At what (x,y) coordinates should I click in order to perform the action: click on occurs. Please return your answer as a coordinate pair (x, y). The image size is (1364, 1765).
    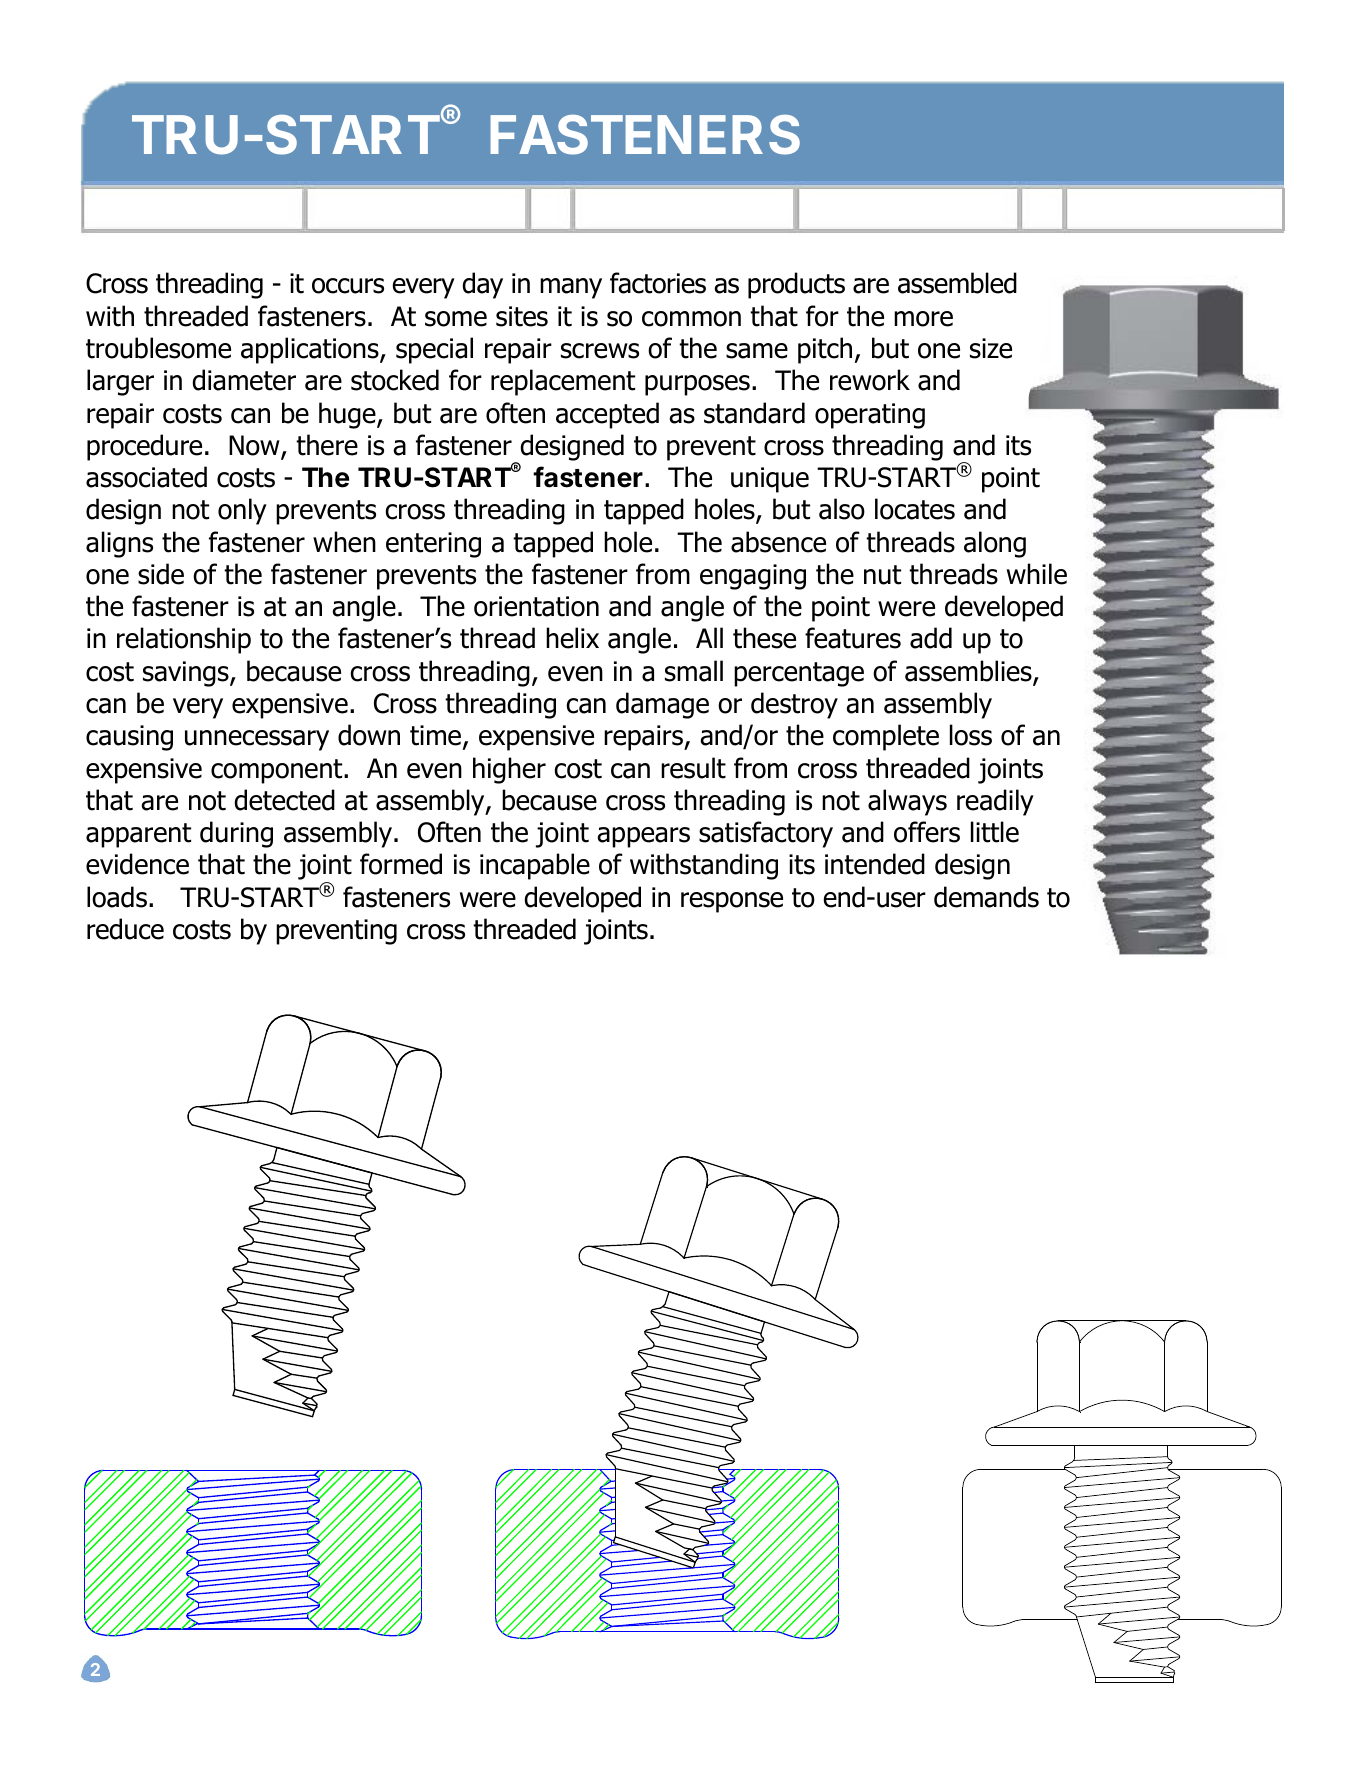
    Looking at the image, I should click on (348, 286).
